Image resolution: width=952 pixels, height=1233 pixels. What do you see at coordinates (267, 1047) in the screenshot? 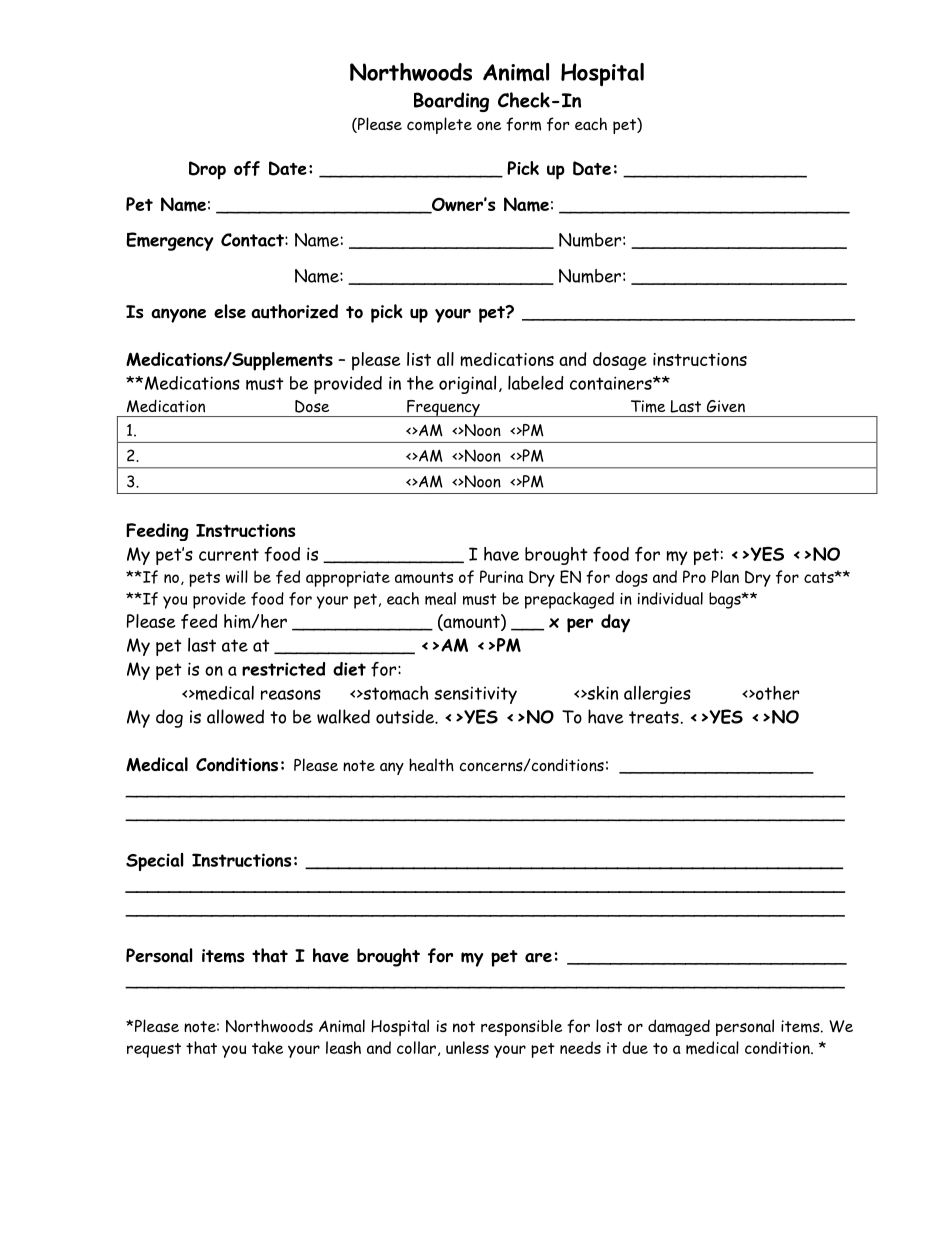
I see `take` at bounding box center [267, 1047].
